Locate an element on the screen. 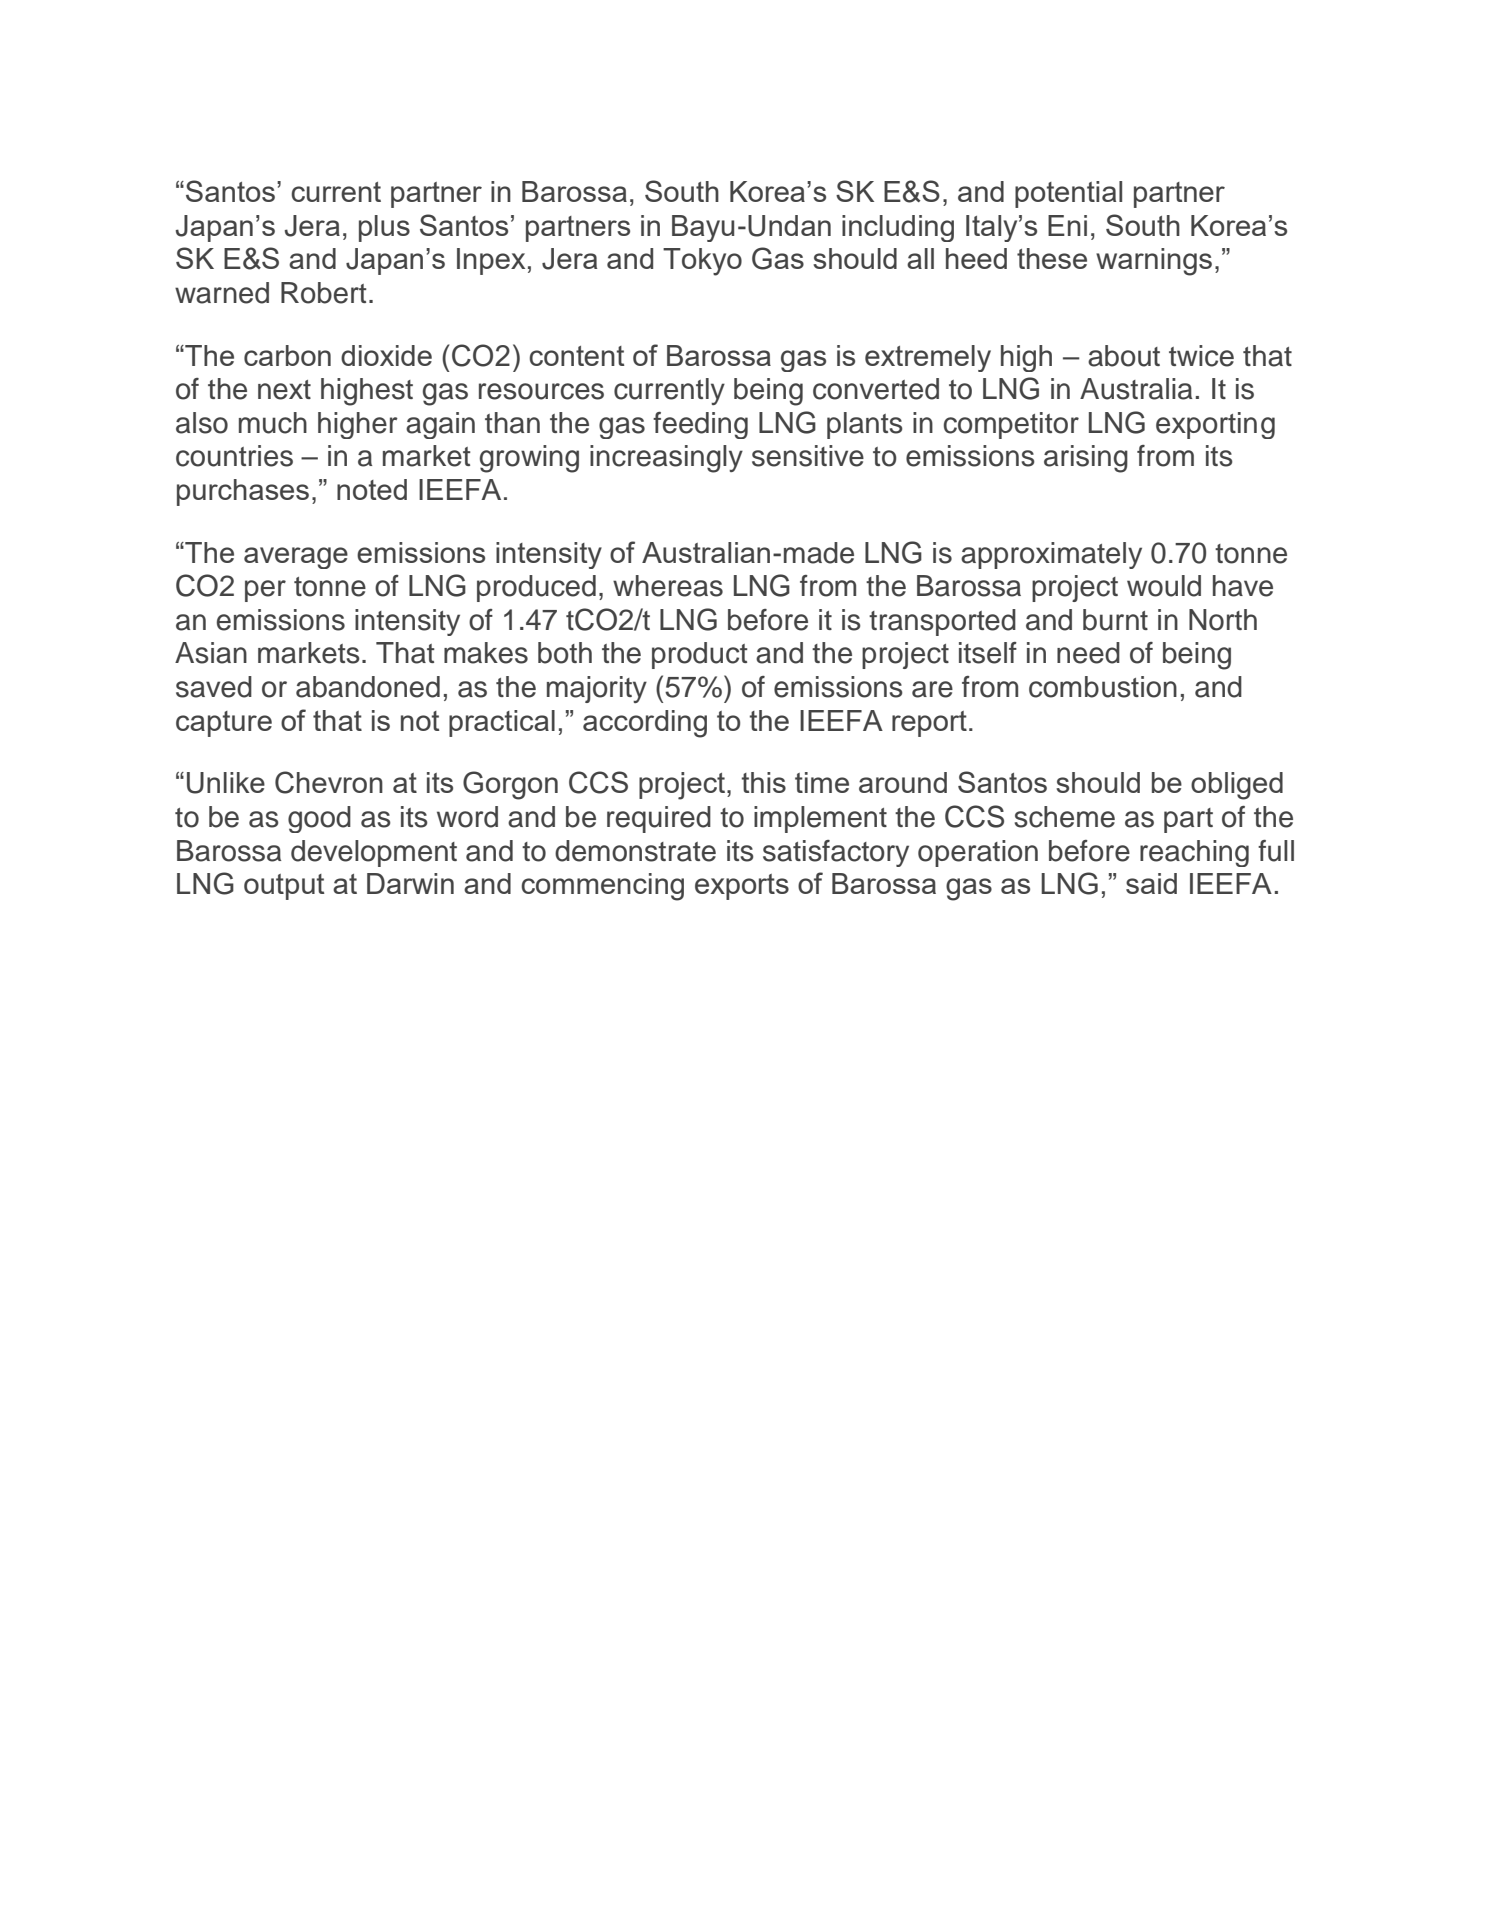 This screenshot has height=1927, width=1489. plus is located at coordinates (384, 228).
